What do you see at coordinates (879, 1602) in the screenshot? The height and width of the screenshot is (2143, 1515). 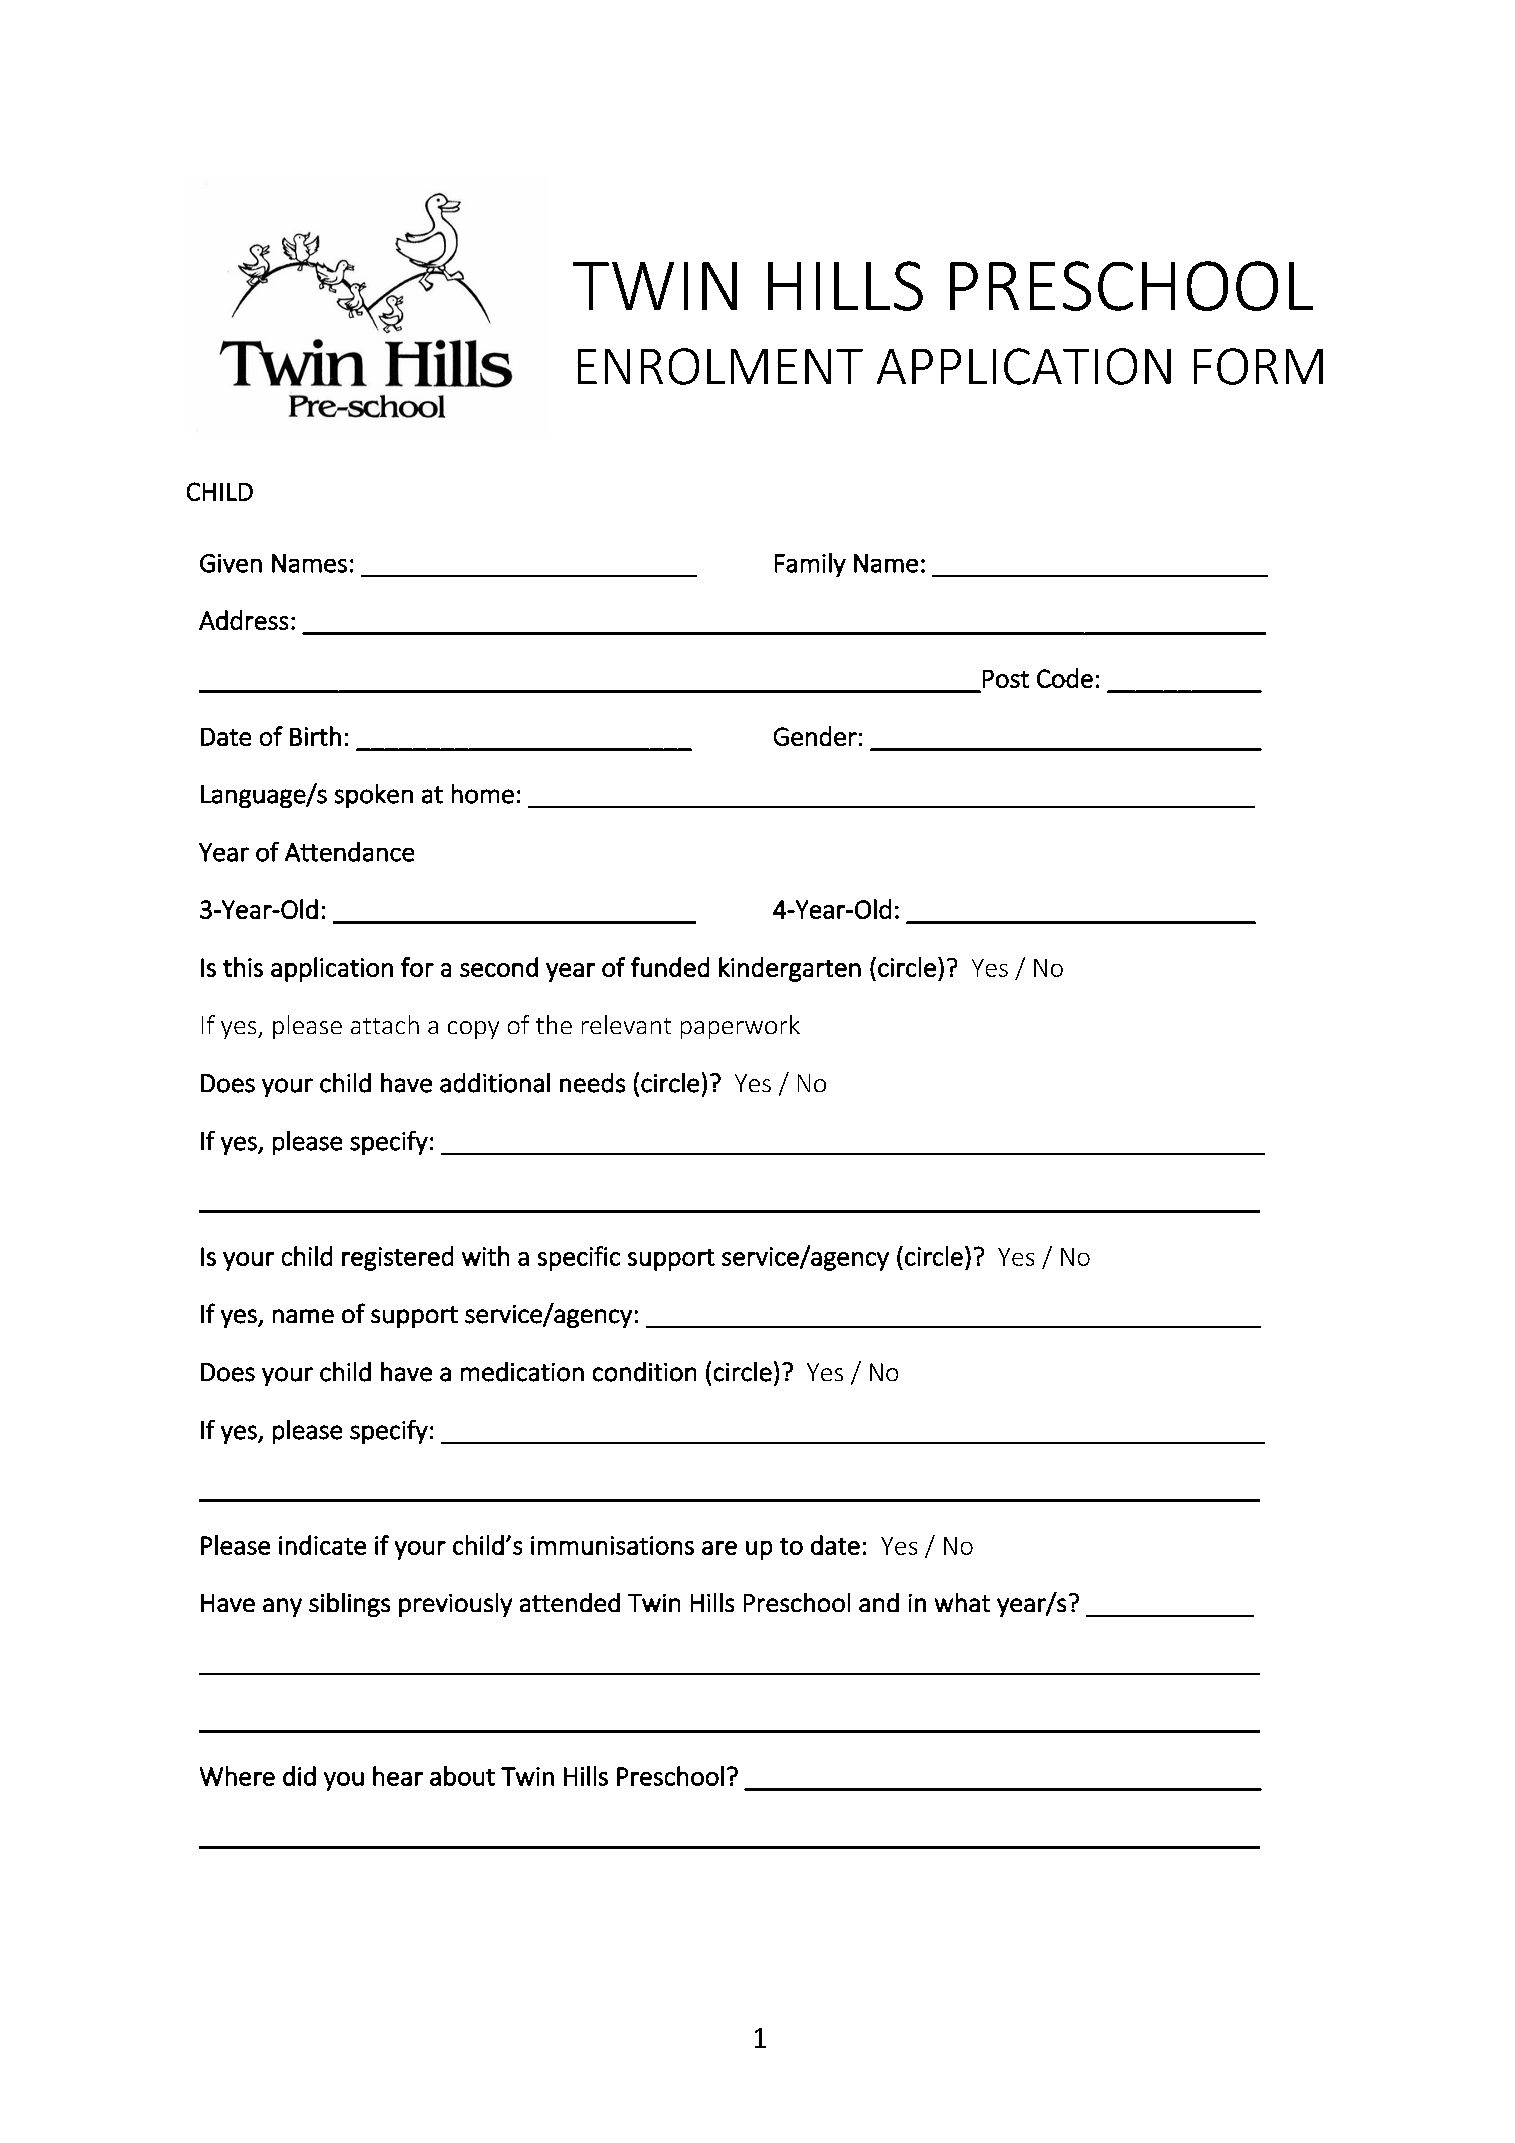 I see `and` at bounding box center [879, 1602].
